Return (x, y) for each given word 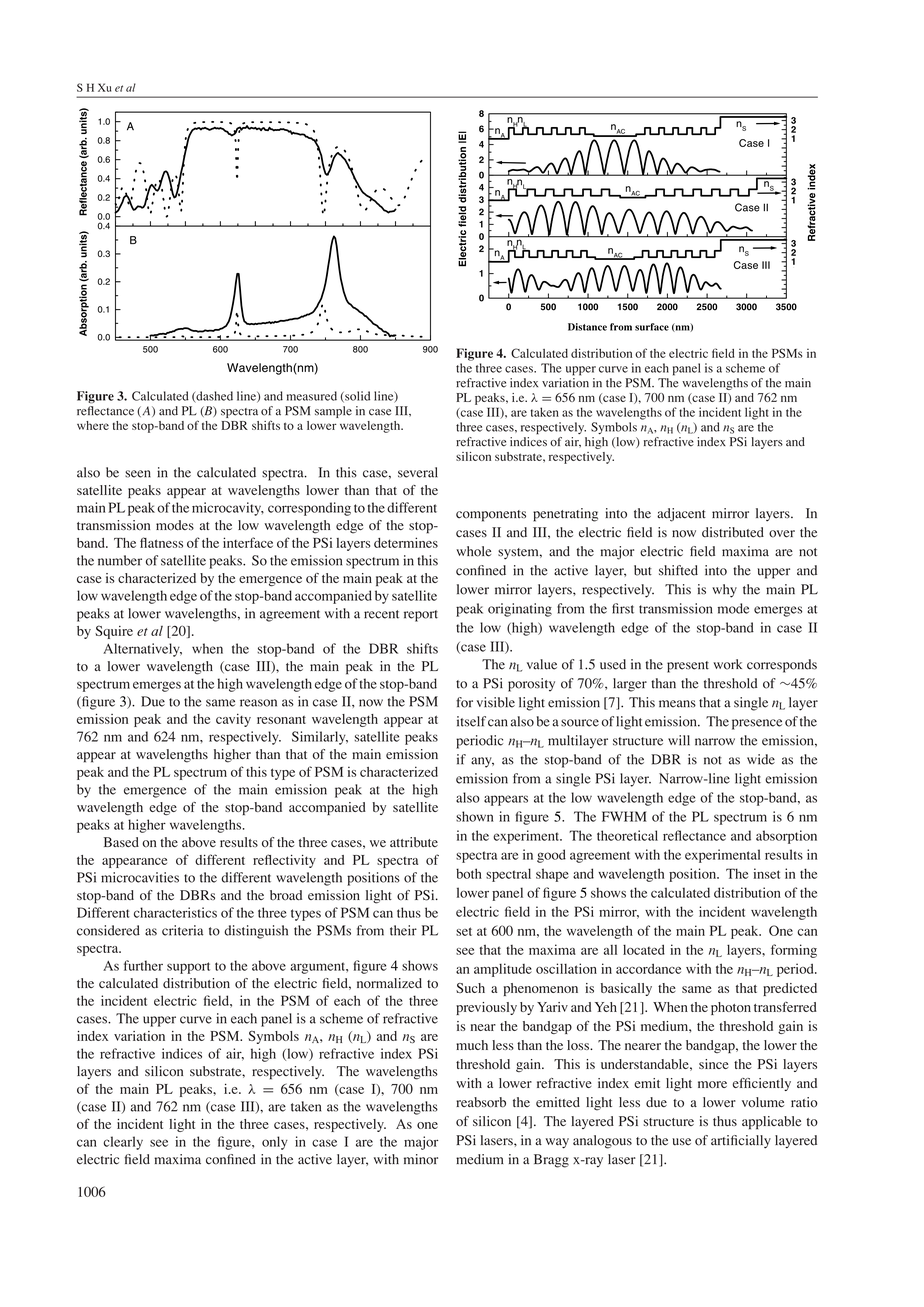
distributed (733, 532)
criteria (182, 930)
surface (652, 327)
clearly (123, 1143)
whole (473, 551)
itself (471, 721)
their (403, 930)
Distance (587, 327)
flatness (161, 542)
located (644, 949)
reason (258, 703)
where (93, 425)
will (679, 740)
